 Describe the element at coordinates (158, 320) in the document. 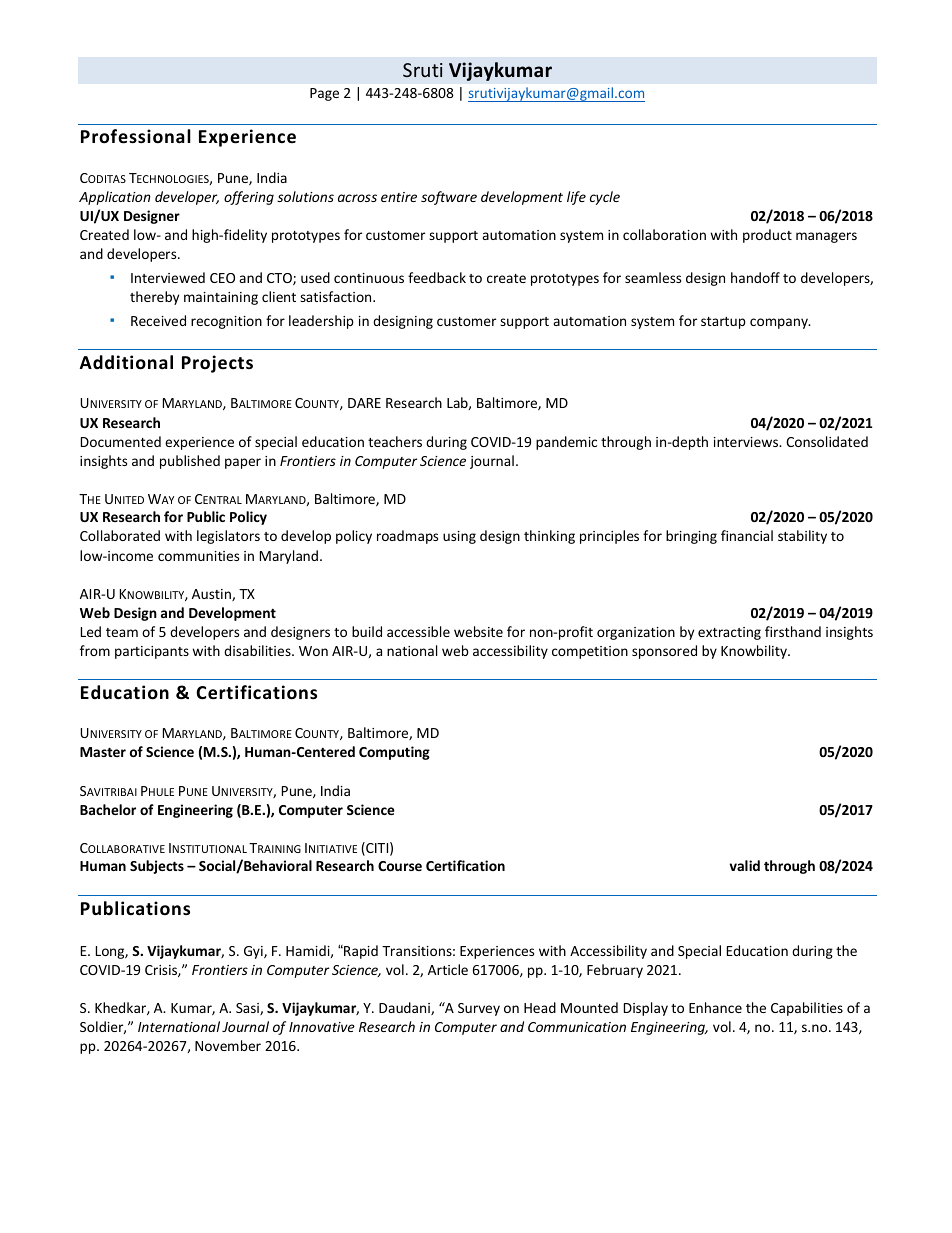

I see `Received` at that location.
